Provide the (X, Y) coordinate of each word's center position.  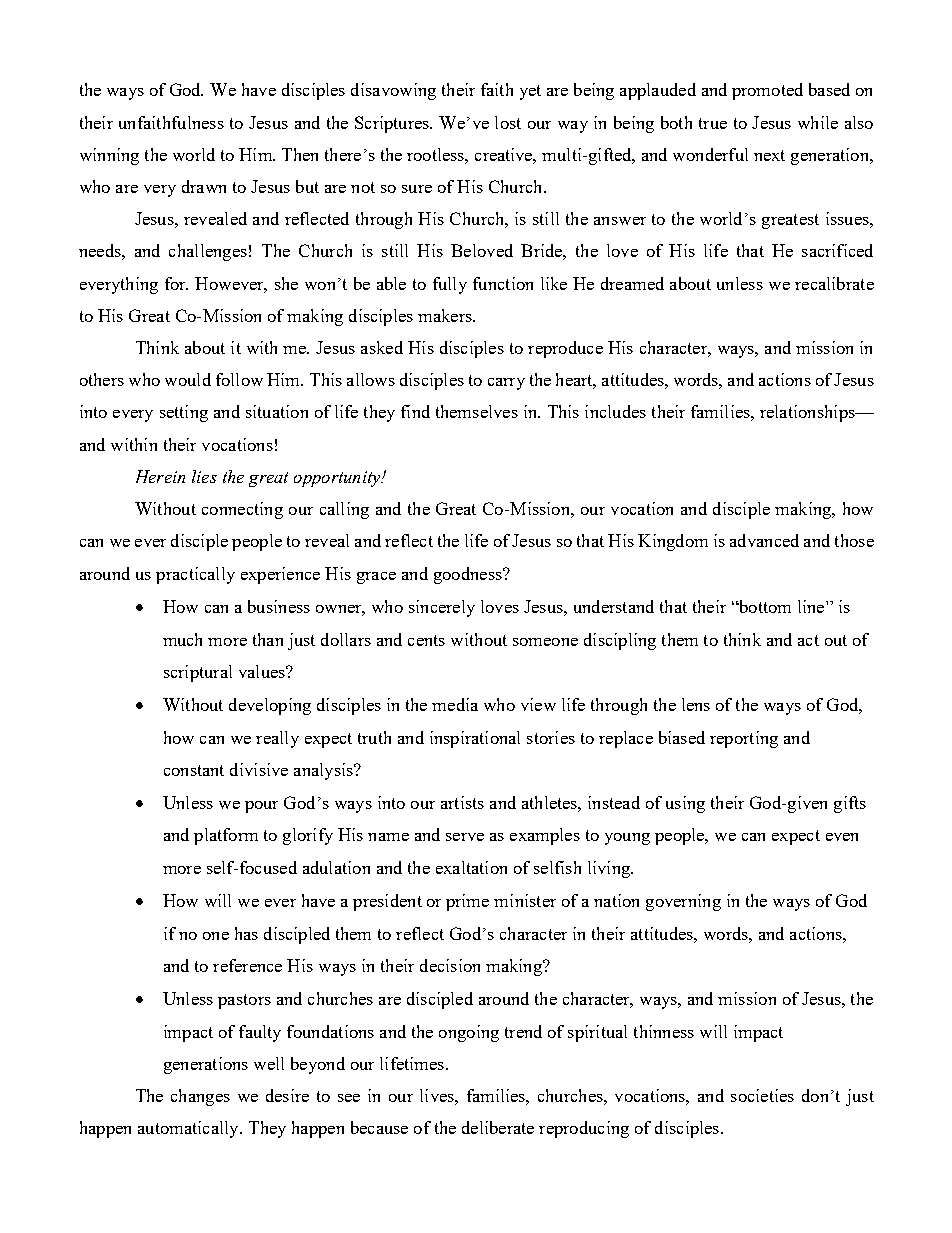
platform (226, 836)
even (842, 837)
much (182, 639)
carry (506, 384)
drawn (204, 186)
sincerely (442, 608)
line (812, 606)
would (188, 379)
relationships (808, 413)
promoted (767, 91)
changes (200, 1097)
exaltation (471, 867)
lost (508, 122)
